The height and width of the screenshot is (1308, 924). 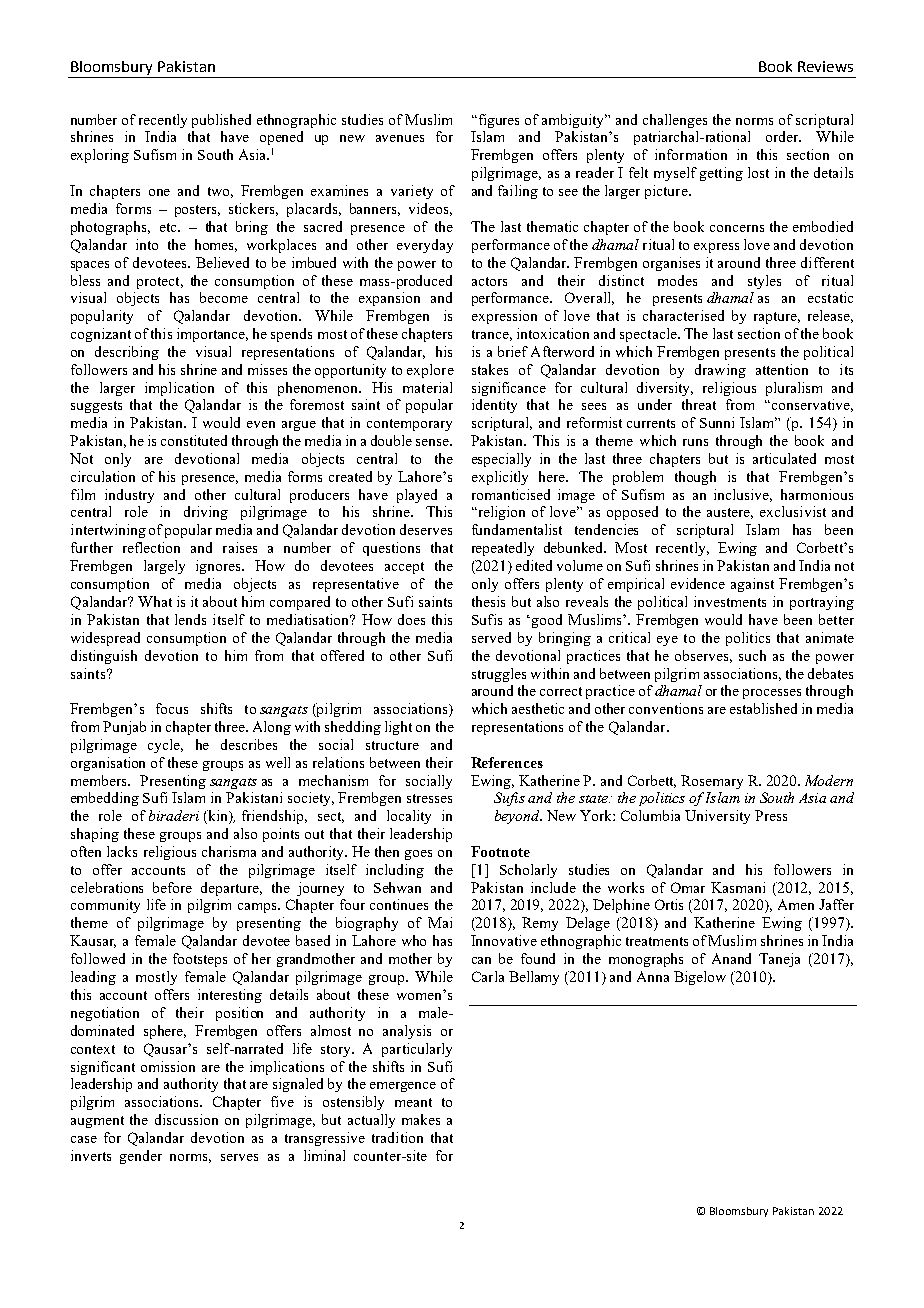 What do you see at coordinates (221, 121) in the screenshot?
I see `published` at bounding box center [221, 121].
